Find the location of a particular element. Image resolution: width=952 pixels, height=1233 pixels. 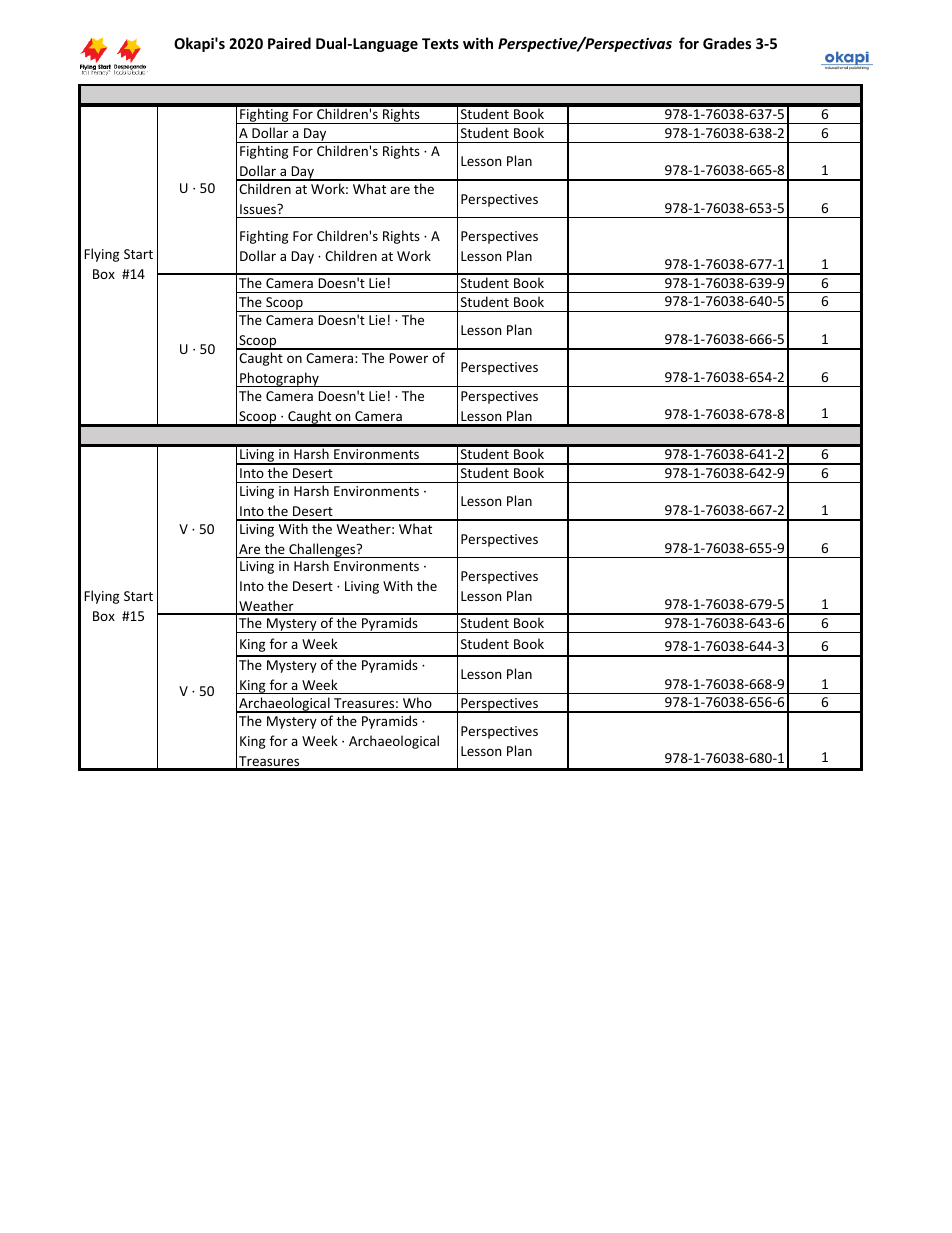

Power is located at coordinates (408, 358).
